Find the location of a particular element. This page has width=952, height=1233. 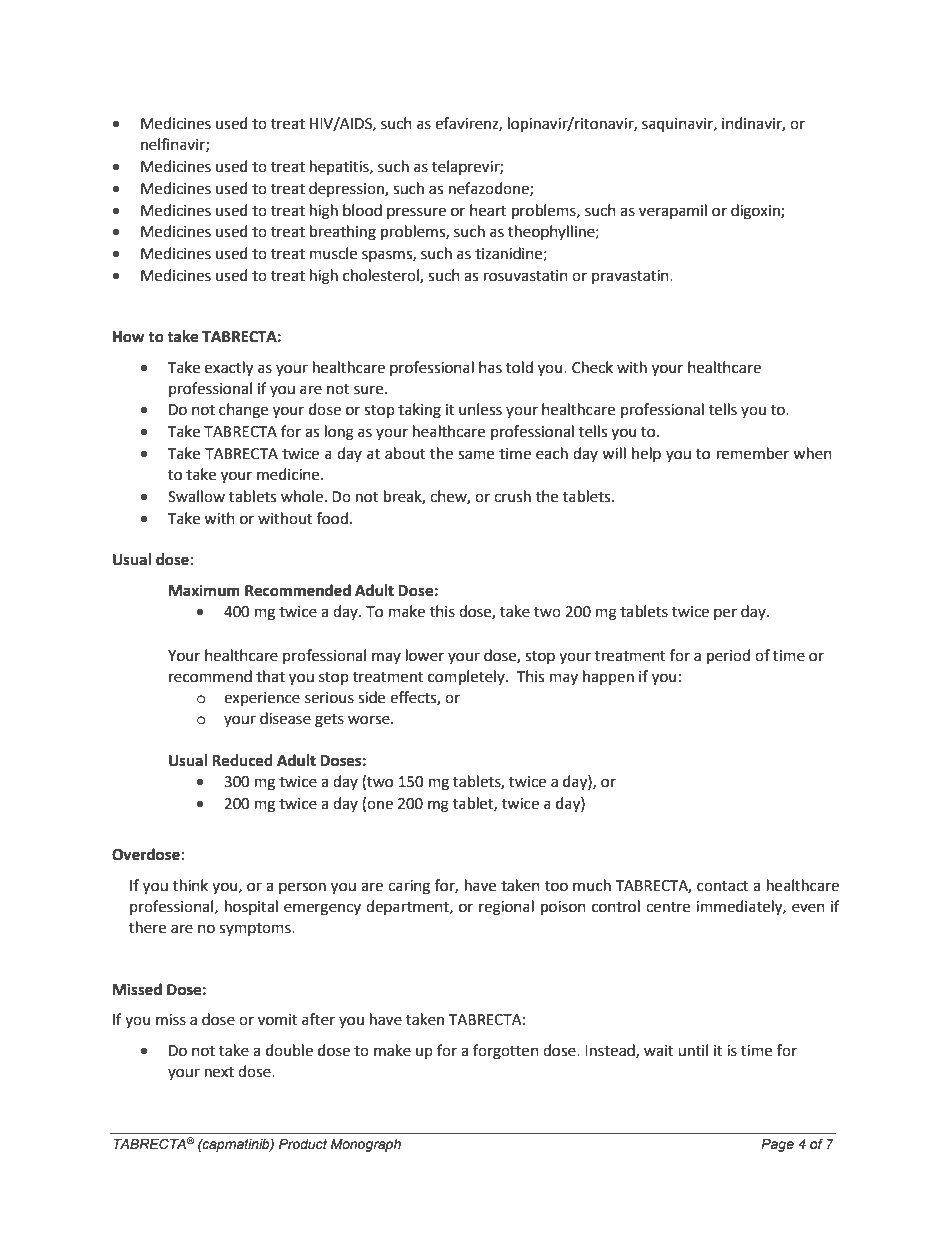

muscle is located at coordinates (333, 253).
